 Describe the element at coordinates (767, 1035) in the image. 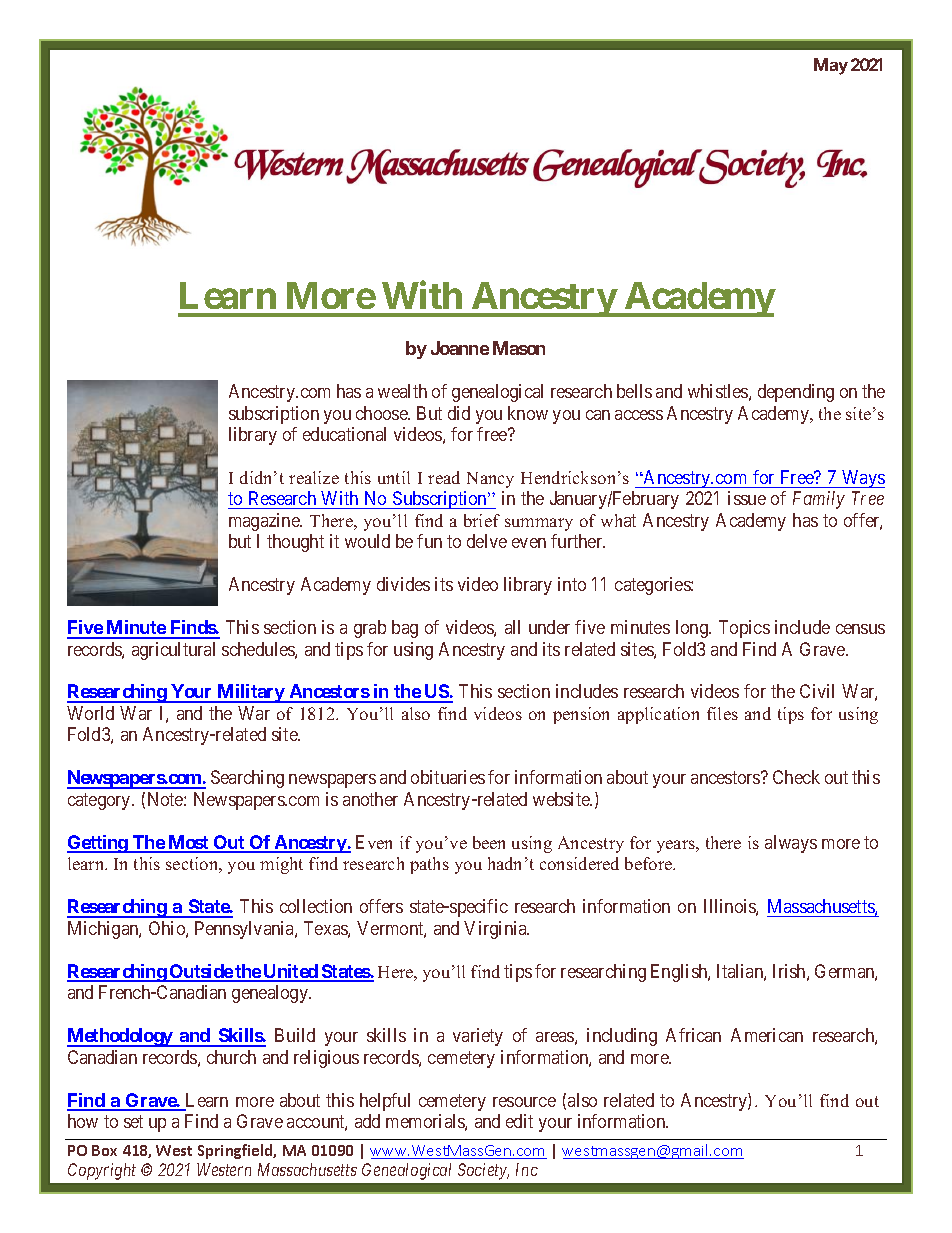

I see `American` at that location.
